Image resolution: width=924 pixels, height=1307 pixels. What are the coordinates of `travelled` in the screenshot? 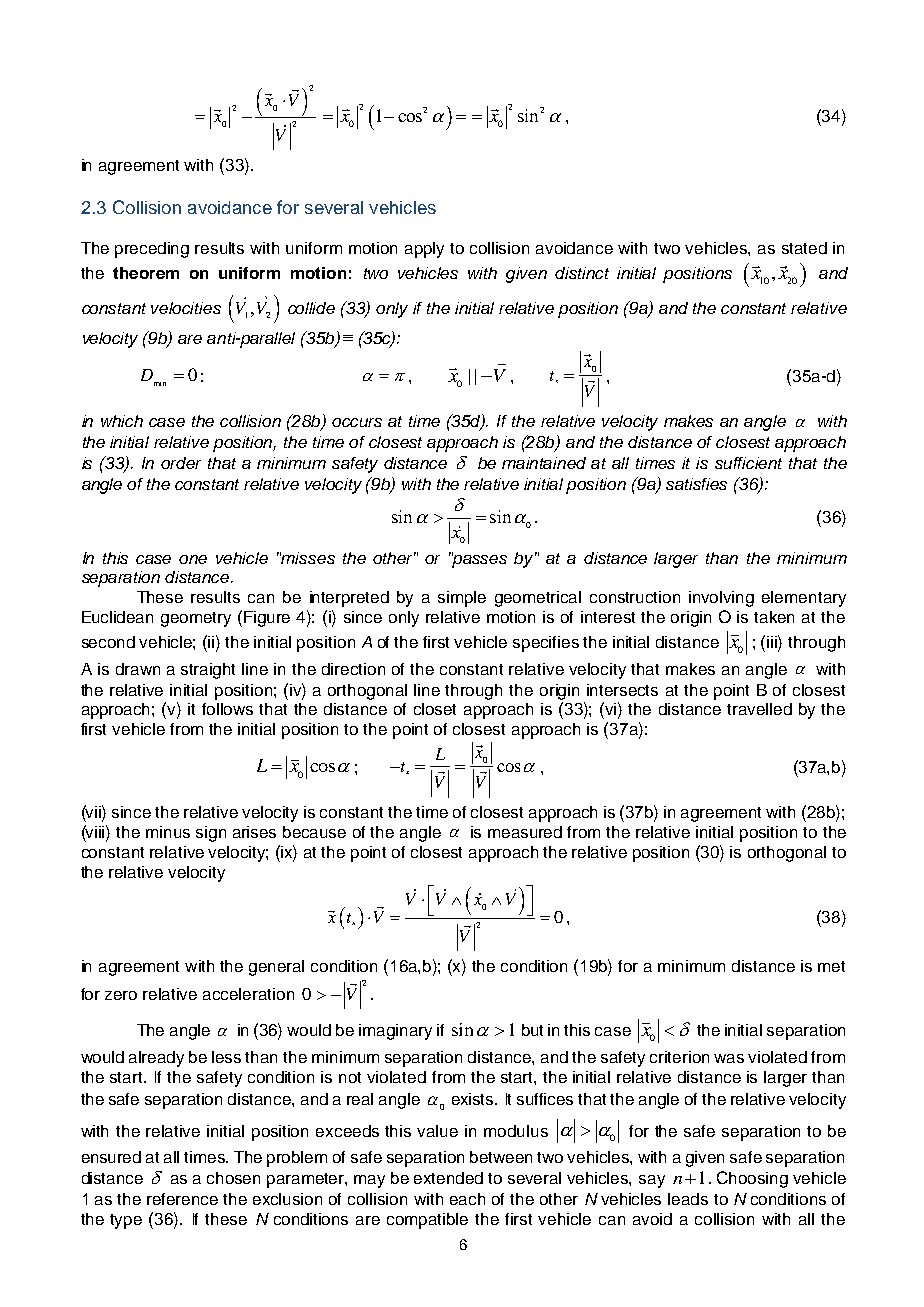 It's located at (759, 709).
